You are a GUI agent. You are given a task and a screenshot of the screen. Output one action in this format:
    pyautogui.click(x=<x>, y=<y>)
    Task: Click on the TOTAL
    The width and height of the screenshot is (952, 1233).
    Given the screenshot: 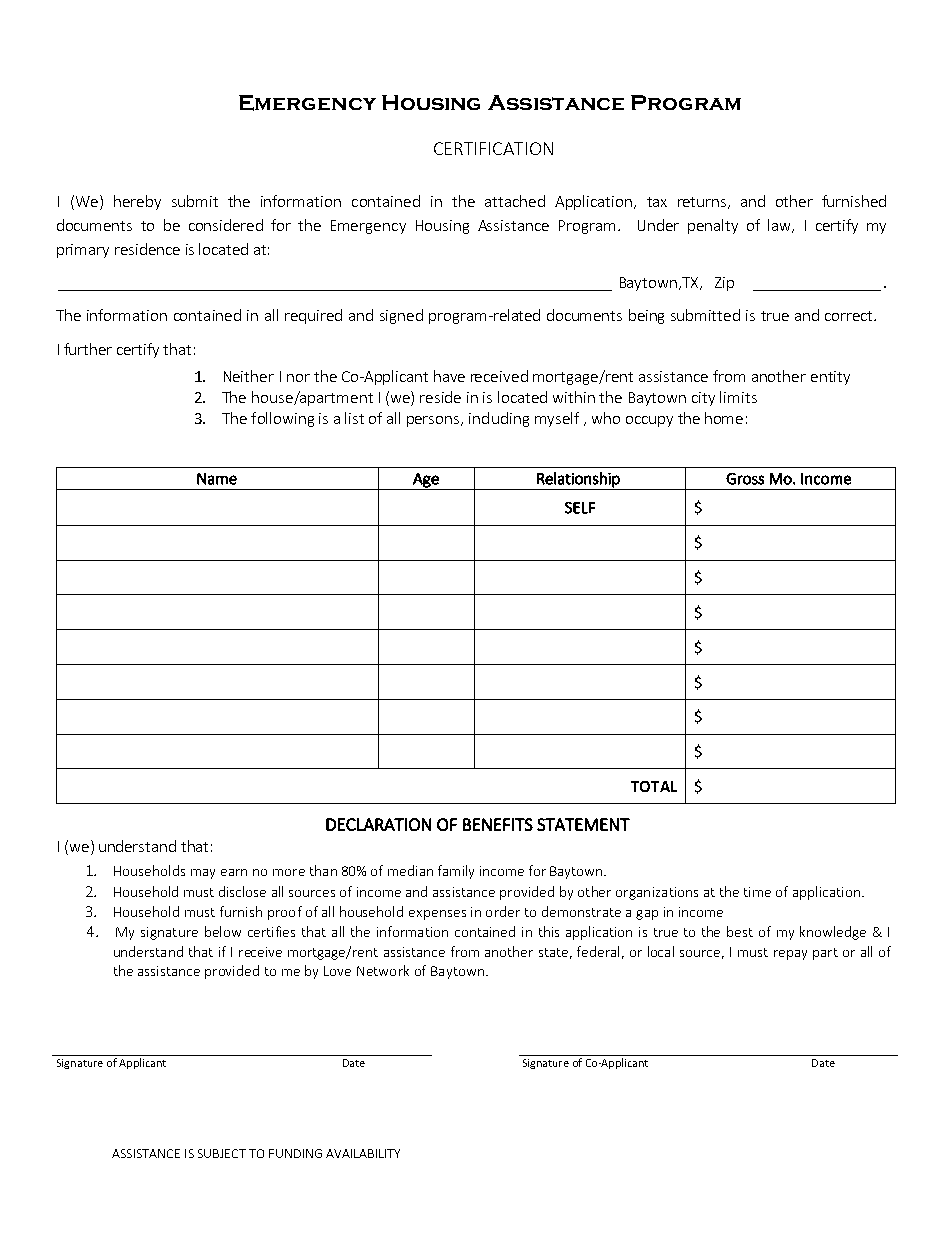 What is the action you would take?
    pyautogui.click(x=654, y=786)
